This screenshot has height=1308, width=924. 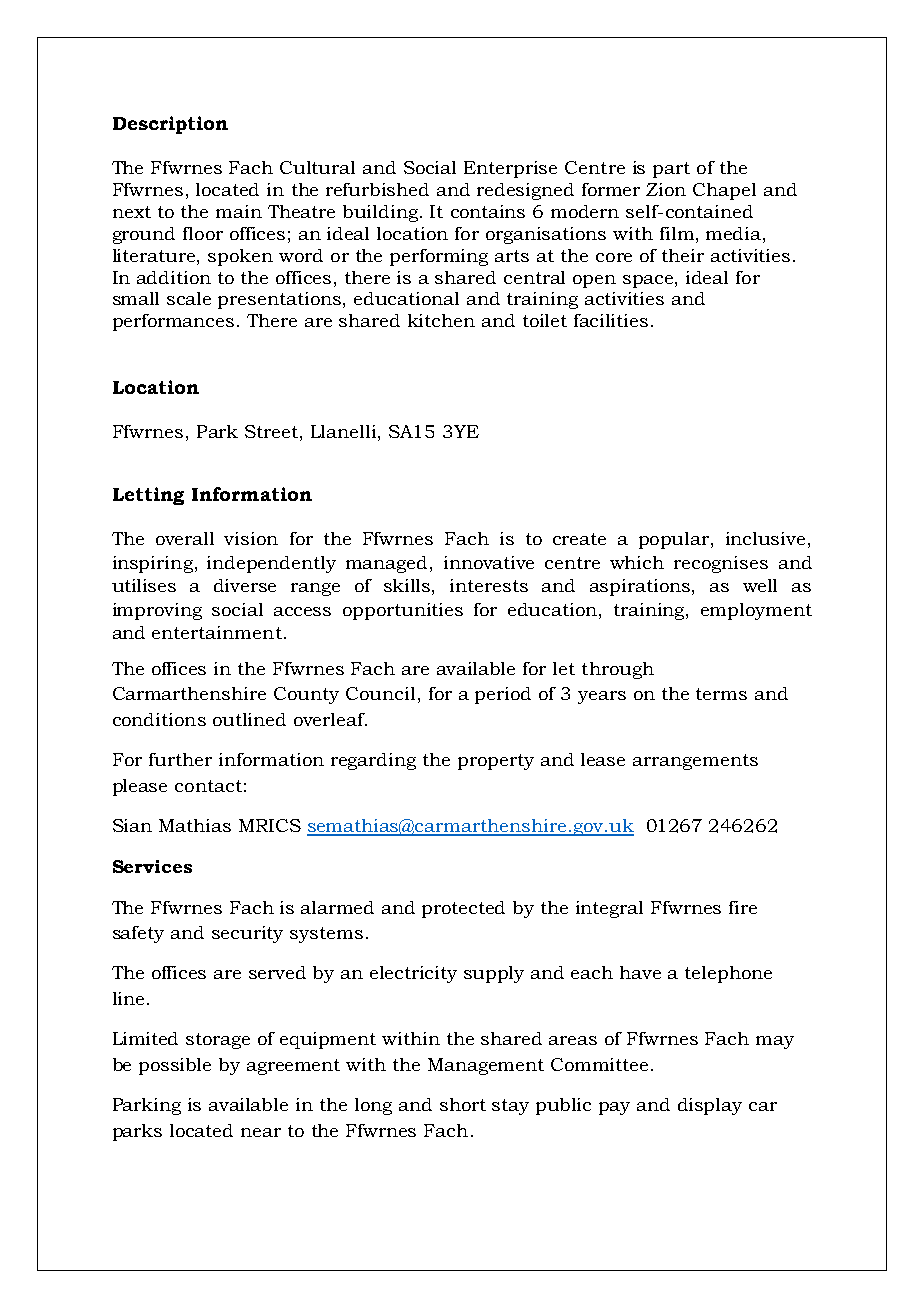 What do you see at coordinates (756, 611) in the screenshot?
I see `employment` at bounding box center [756, 611].
